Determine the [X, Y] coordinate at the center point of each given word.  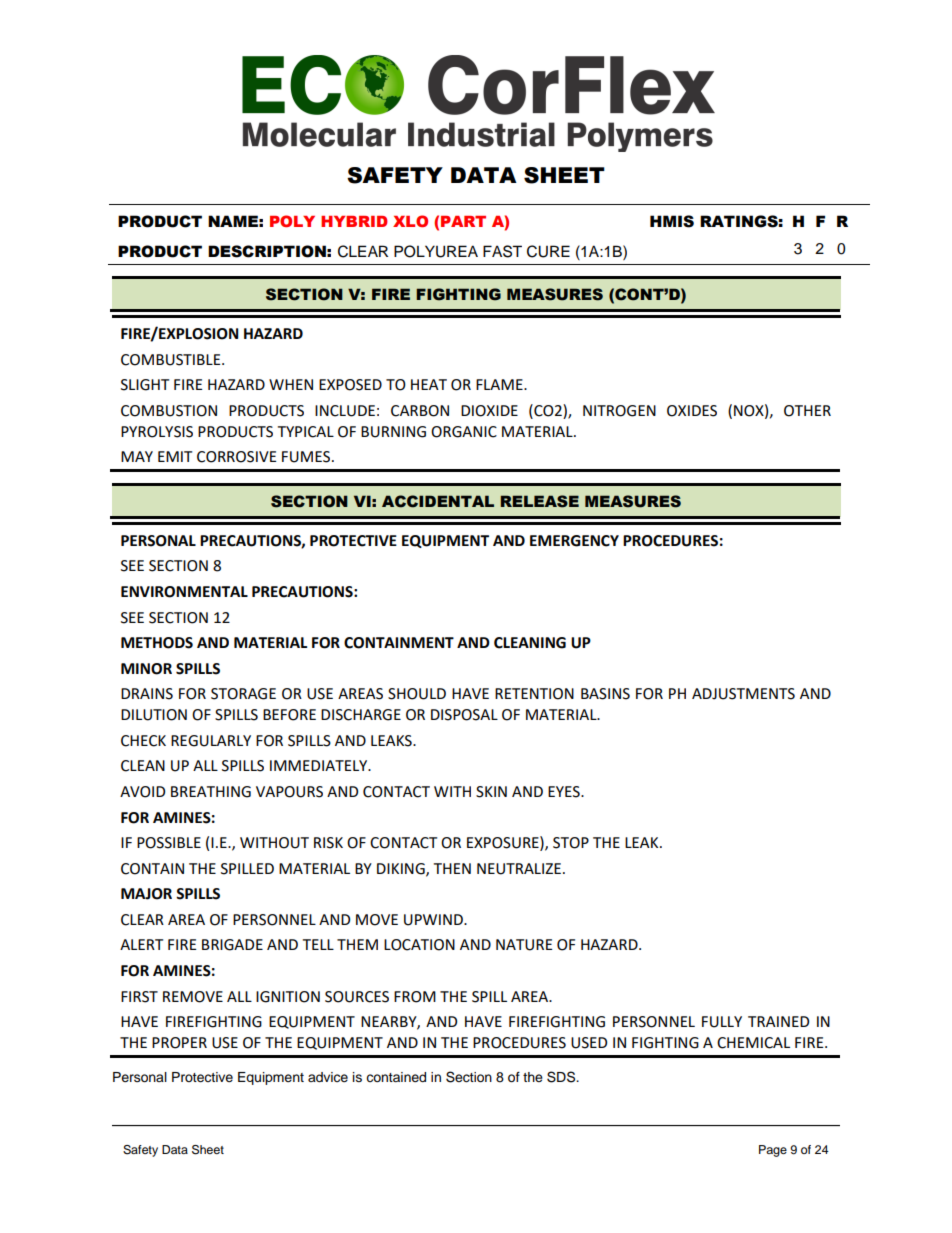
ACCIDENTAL [438, 501]
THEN [452, 868]
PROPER [179, 1043]
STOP [571, 843]
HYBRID [354, 221]
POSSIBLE [169, 843]
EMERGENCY [574, 541]
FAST [502, 251]
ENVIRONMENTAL [184, 592]
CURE [548, 251]
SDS [562, 1077]
